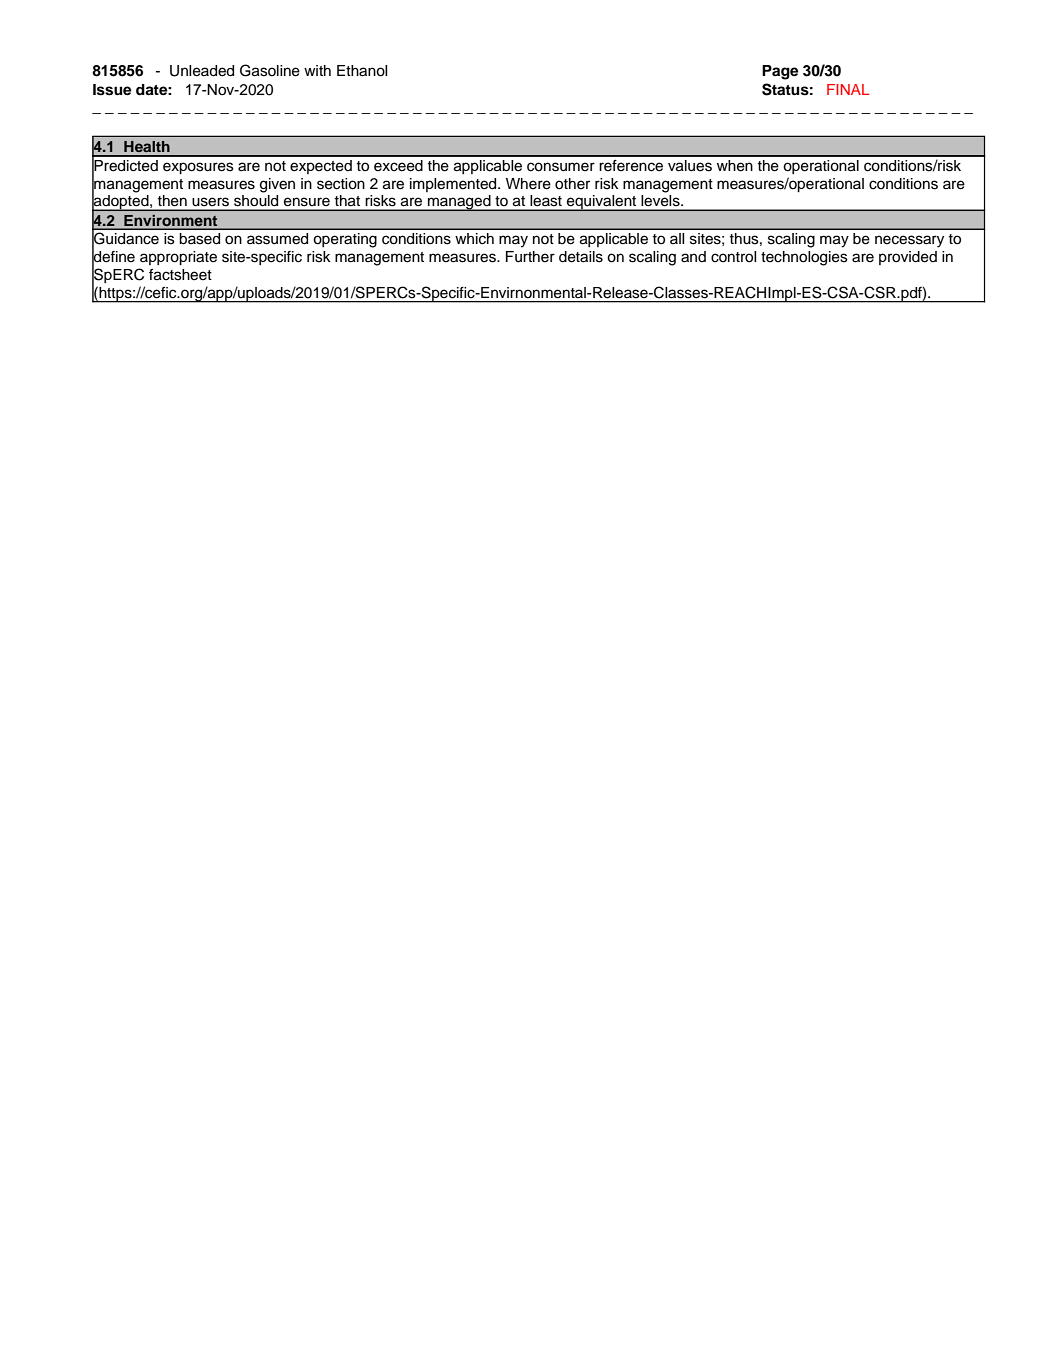  I want to click on Further, so click(530, 257).
